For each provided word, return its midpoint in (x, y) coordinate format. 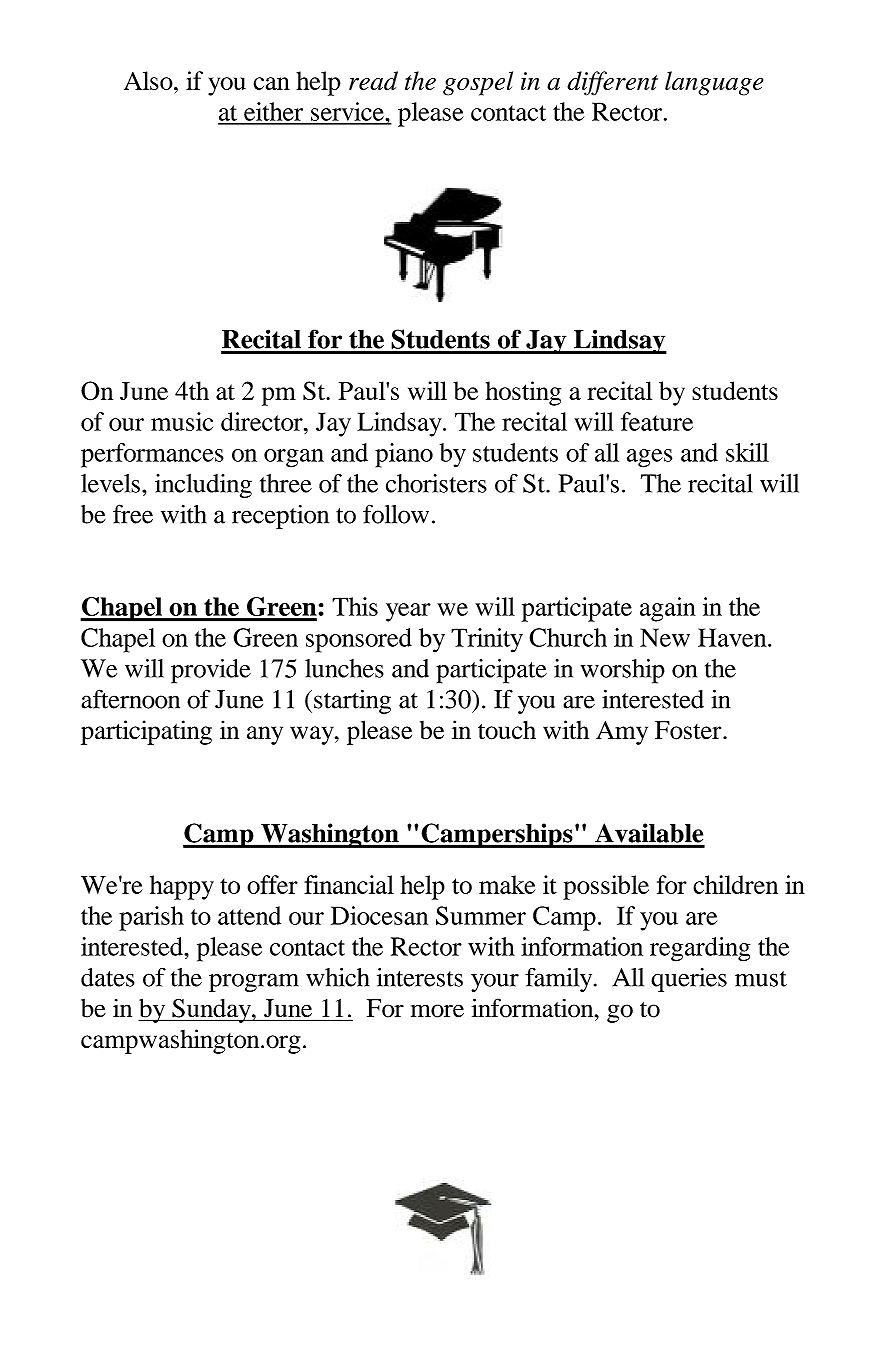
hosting (523, 393)
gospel (478, 83)
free (133, 514)
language (714, 83)
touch (507, 730)
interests (420, 977)
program (254, 982)
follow (396, 514)
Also (149, 80)
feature (657, 421)
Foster (689, 730)
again (668, 609)
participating (146, 732)
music (182, 421)
